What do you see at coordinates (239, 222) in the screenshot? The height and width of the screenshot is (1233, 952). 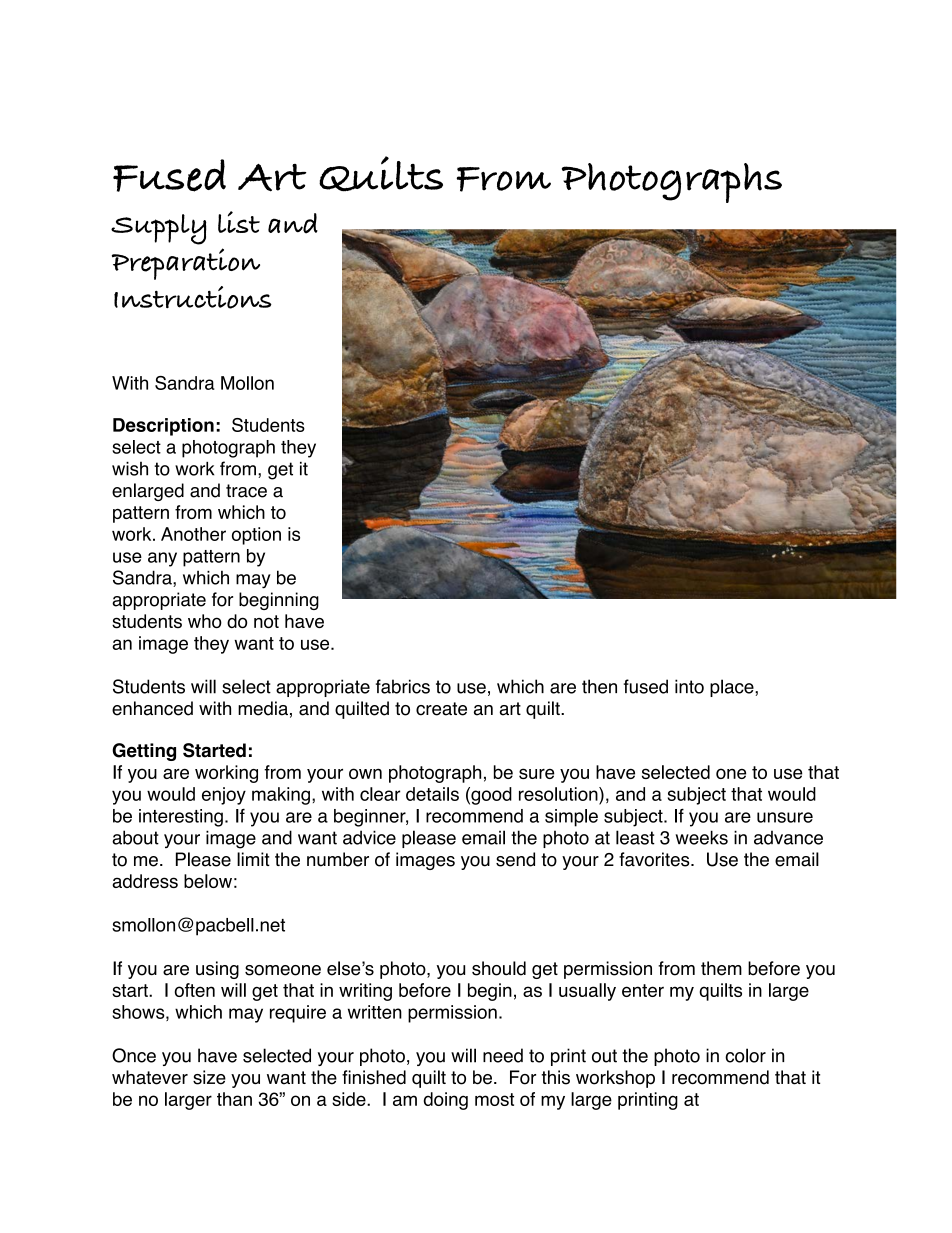 I see `list` at bounding box center [239, 222].
